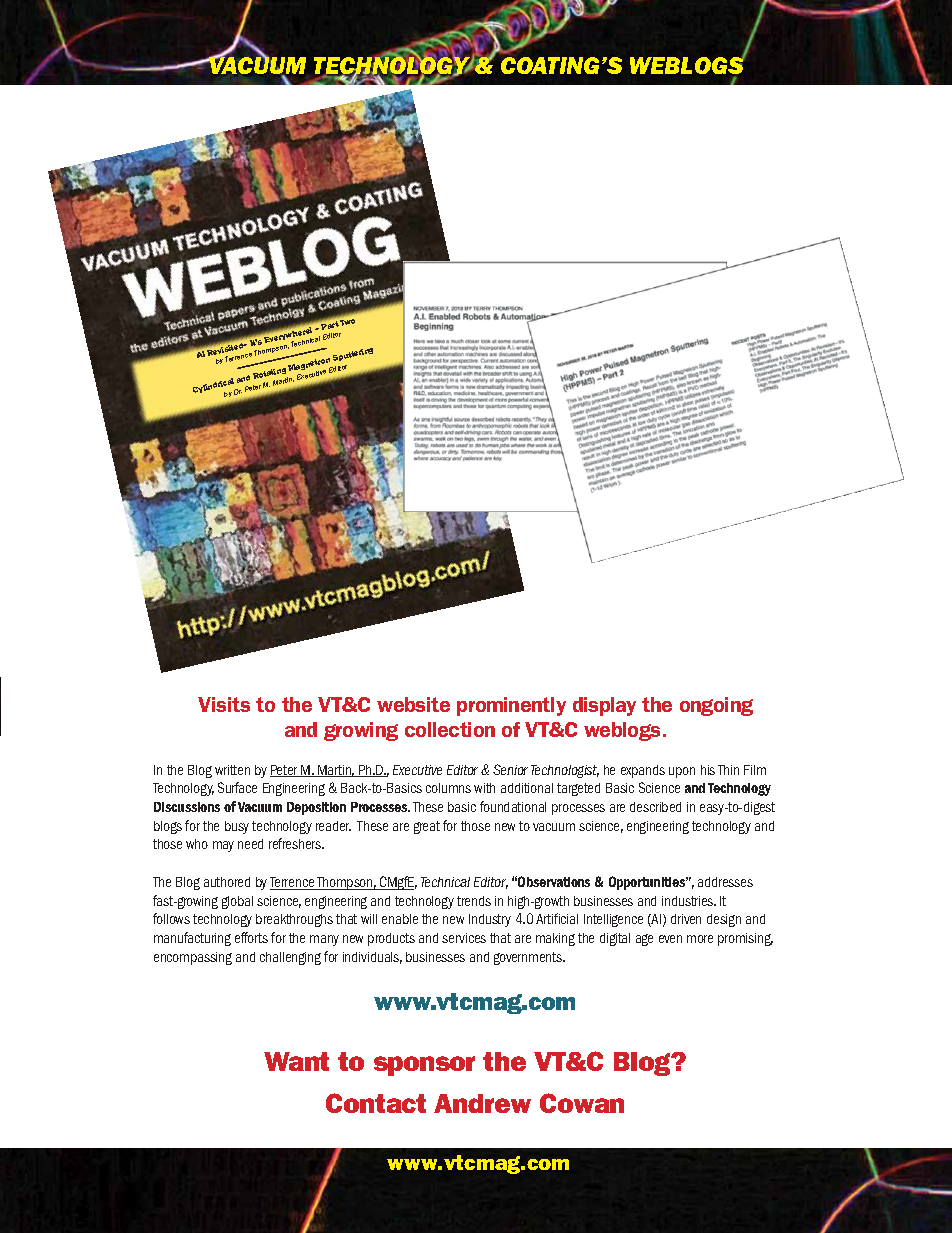 The image size is (952, 1233). Describe the element at coordinates (689, 901) in the page. I see `industries` at that location.
